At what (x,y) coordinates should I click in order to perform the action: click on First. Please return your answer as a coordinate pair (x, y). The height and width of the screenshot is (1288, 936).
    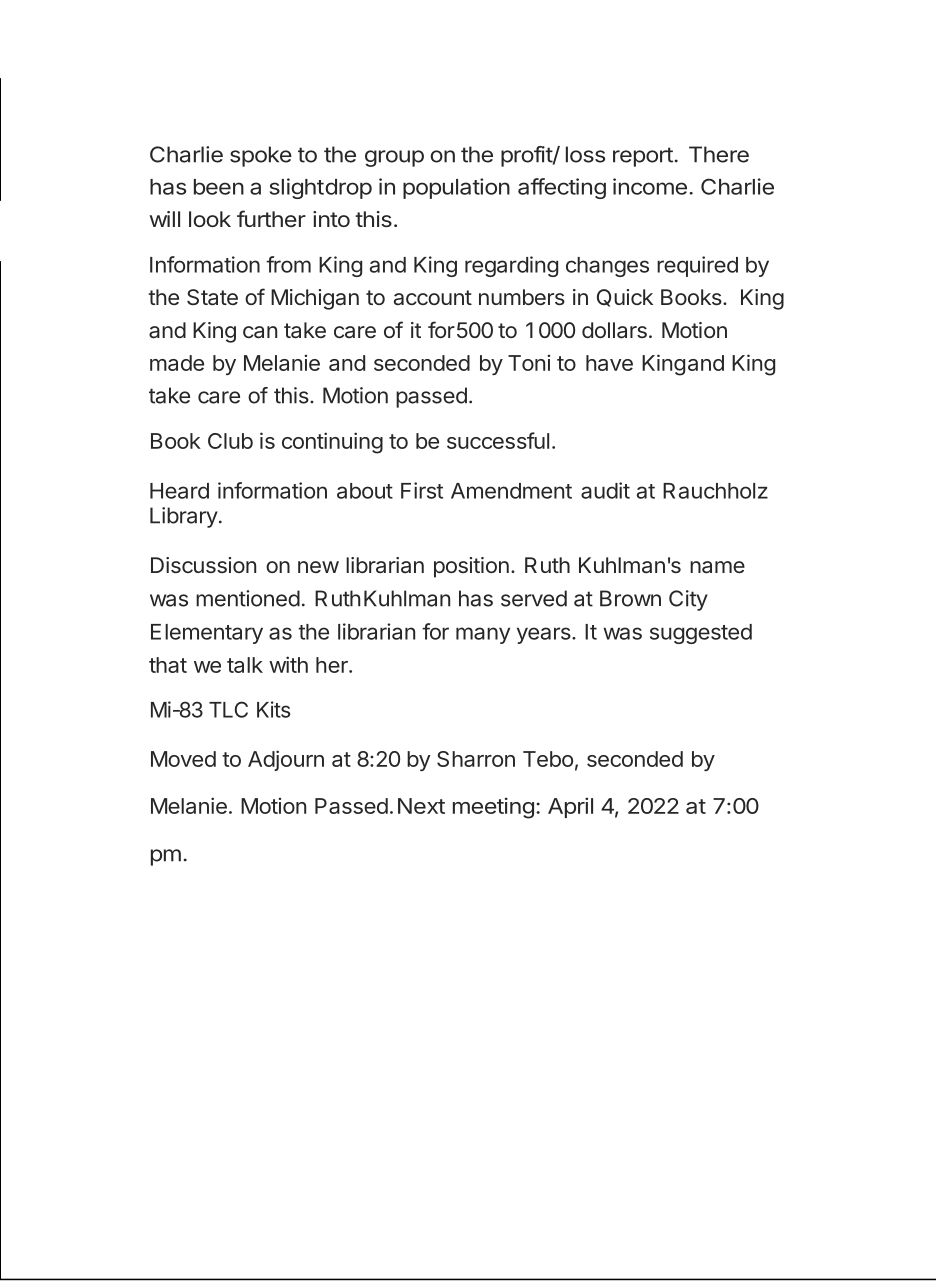
    Looking at the image, I should click on (422, 490).
